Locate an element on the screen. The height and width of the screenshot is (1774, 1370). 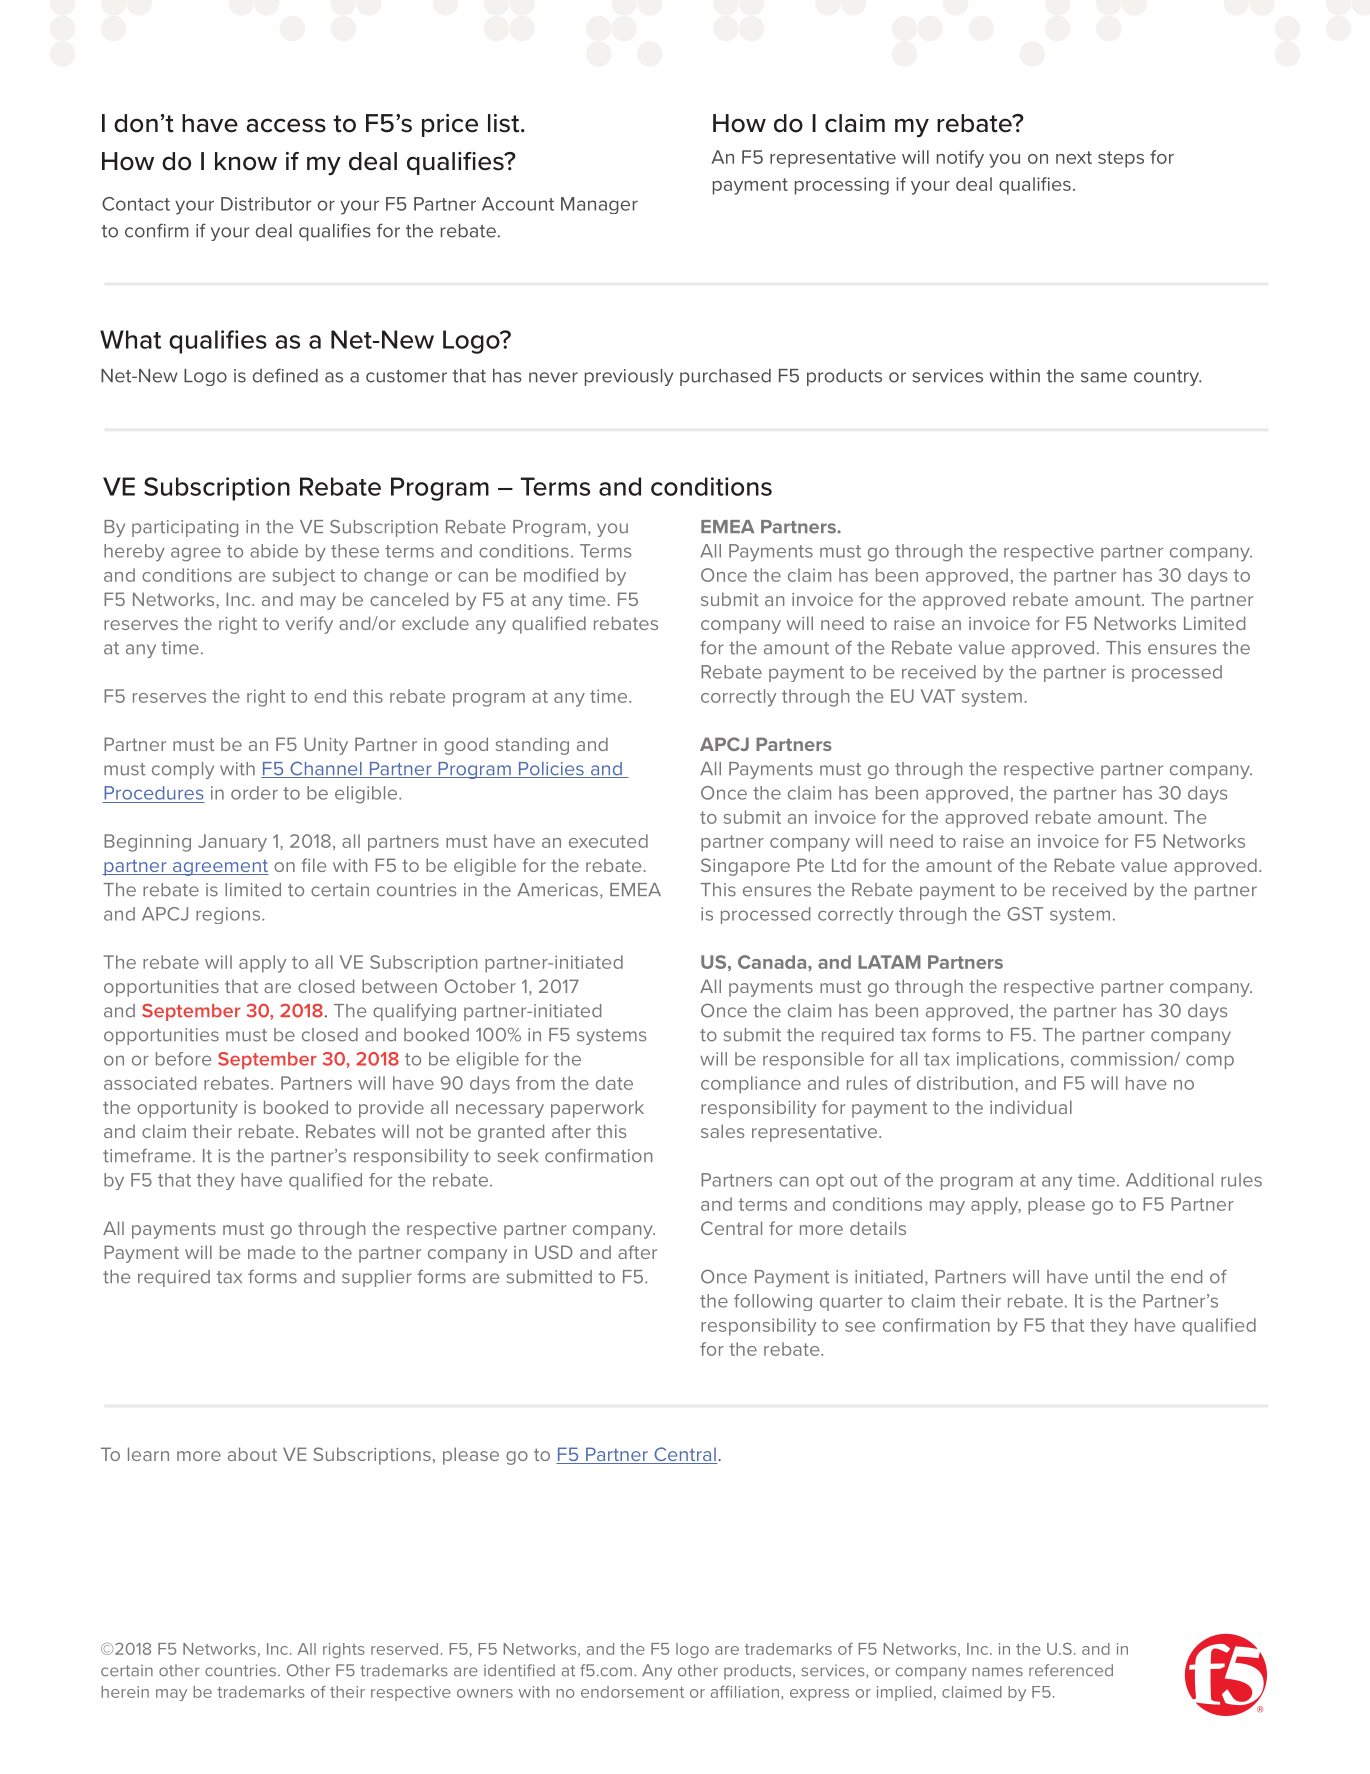
Manager is located at coordinates (599, 205).
